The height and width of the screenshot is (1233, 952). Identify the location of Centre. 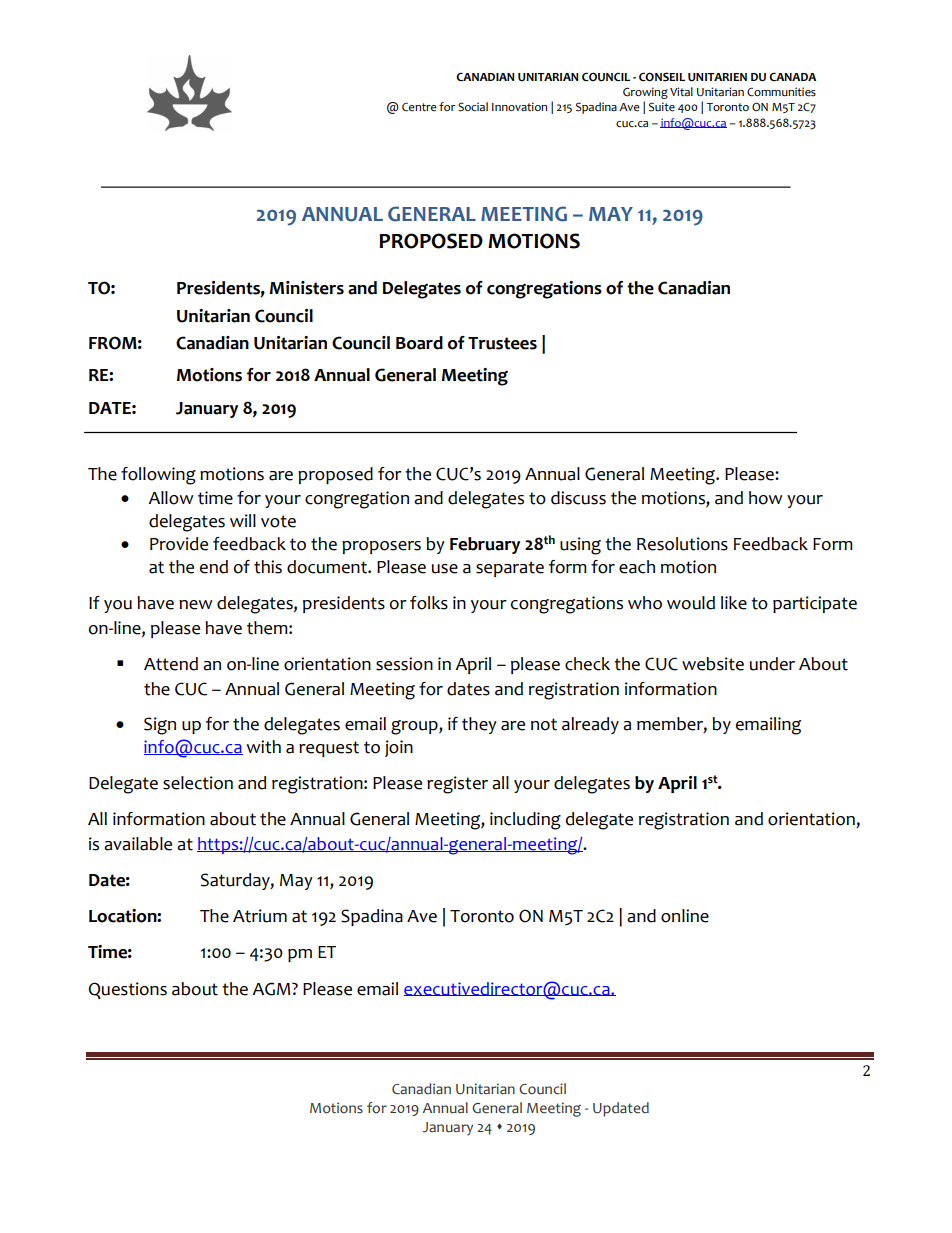
(419, 107).
